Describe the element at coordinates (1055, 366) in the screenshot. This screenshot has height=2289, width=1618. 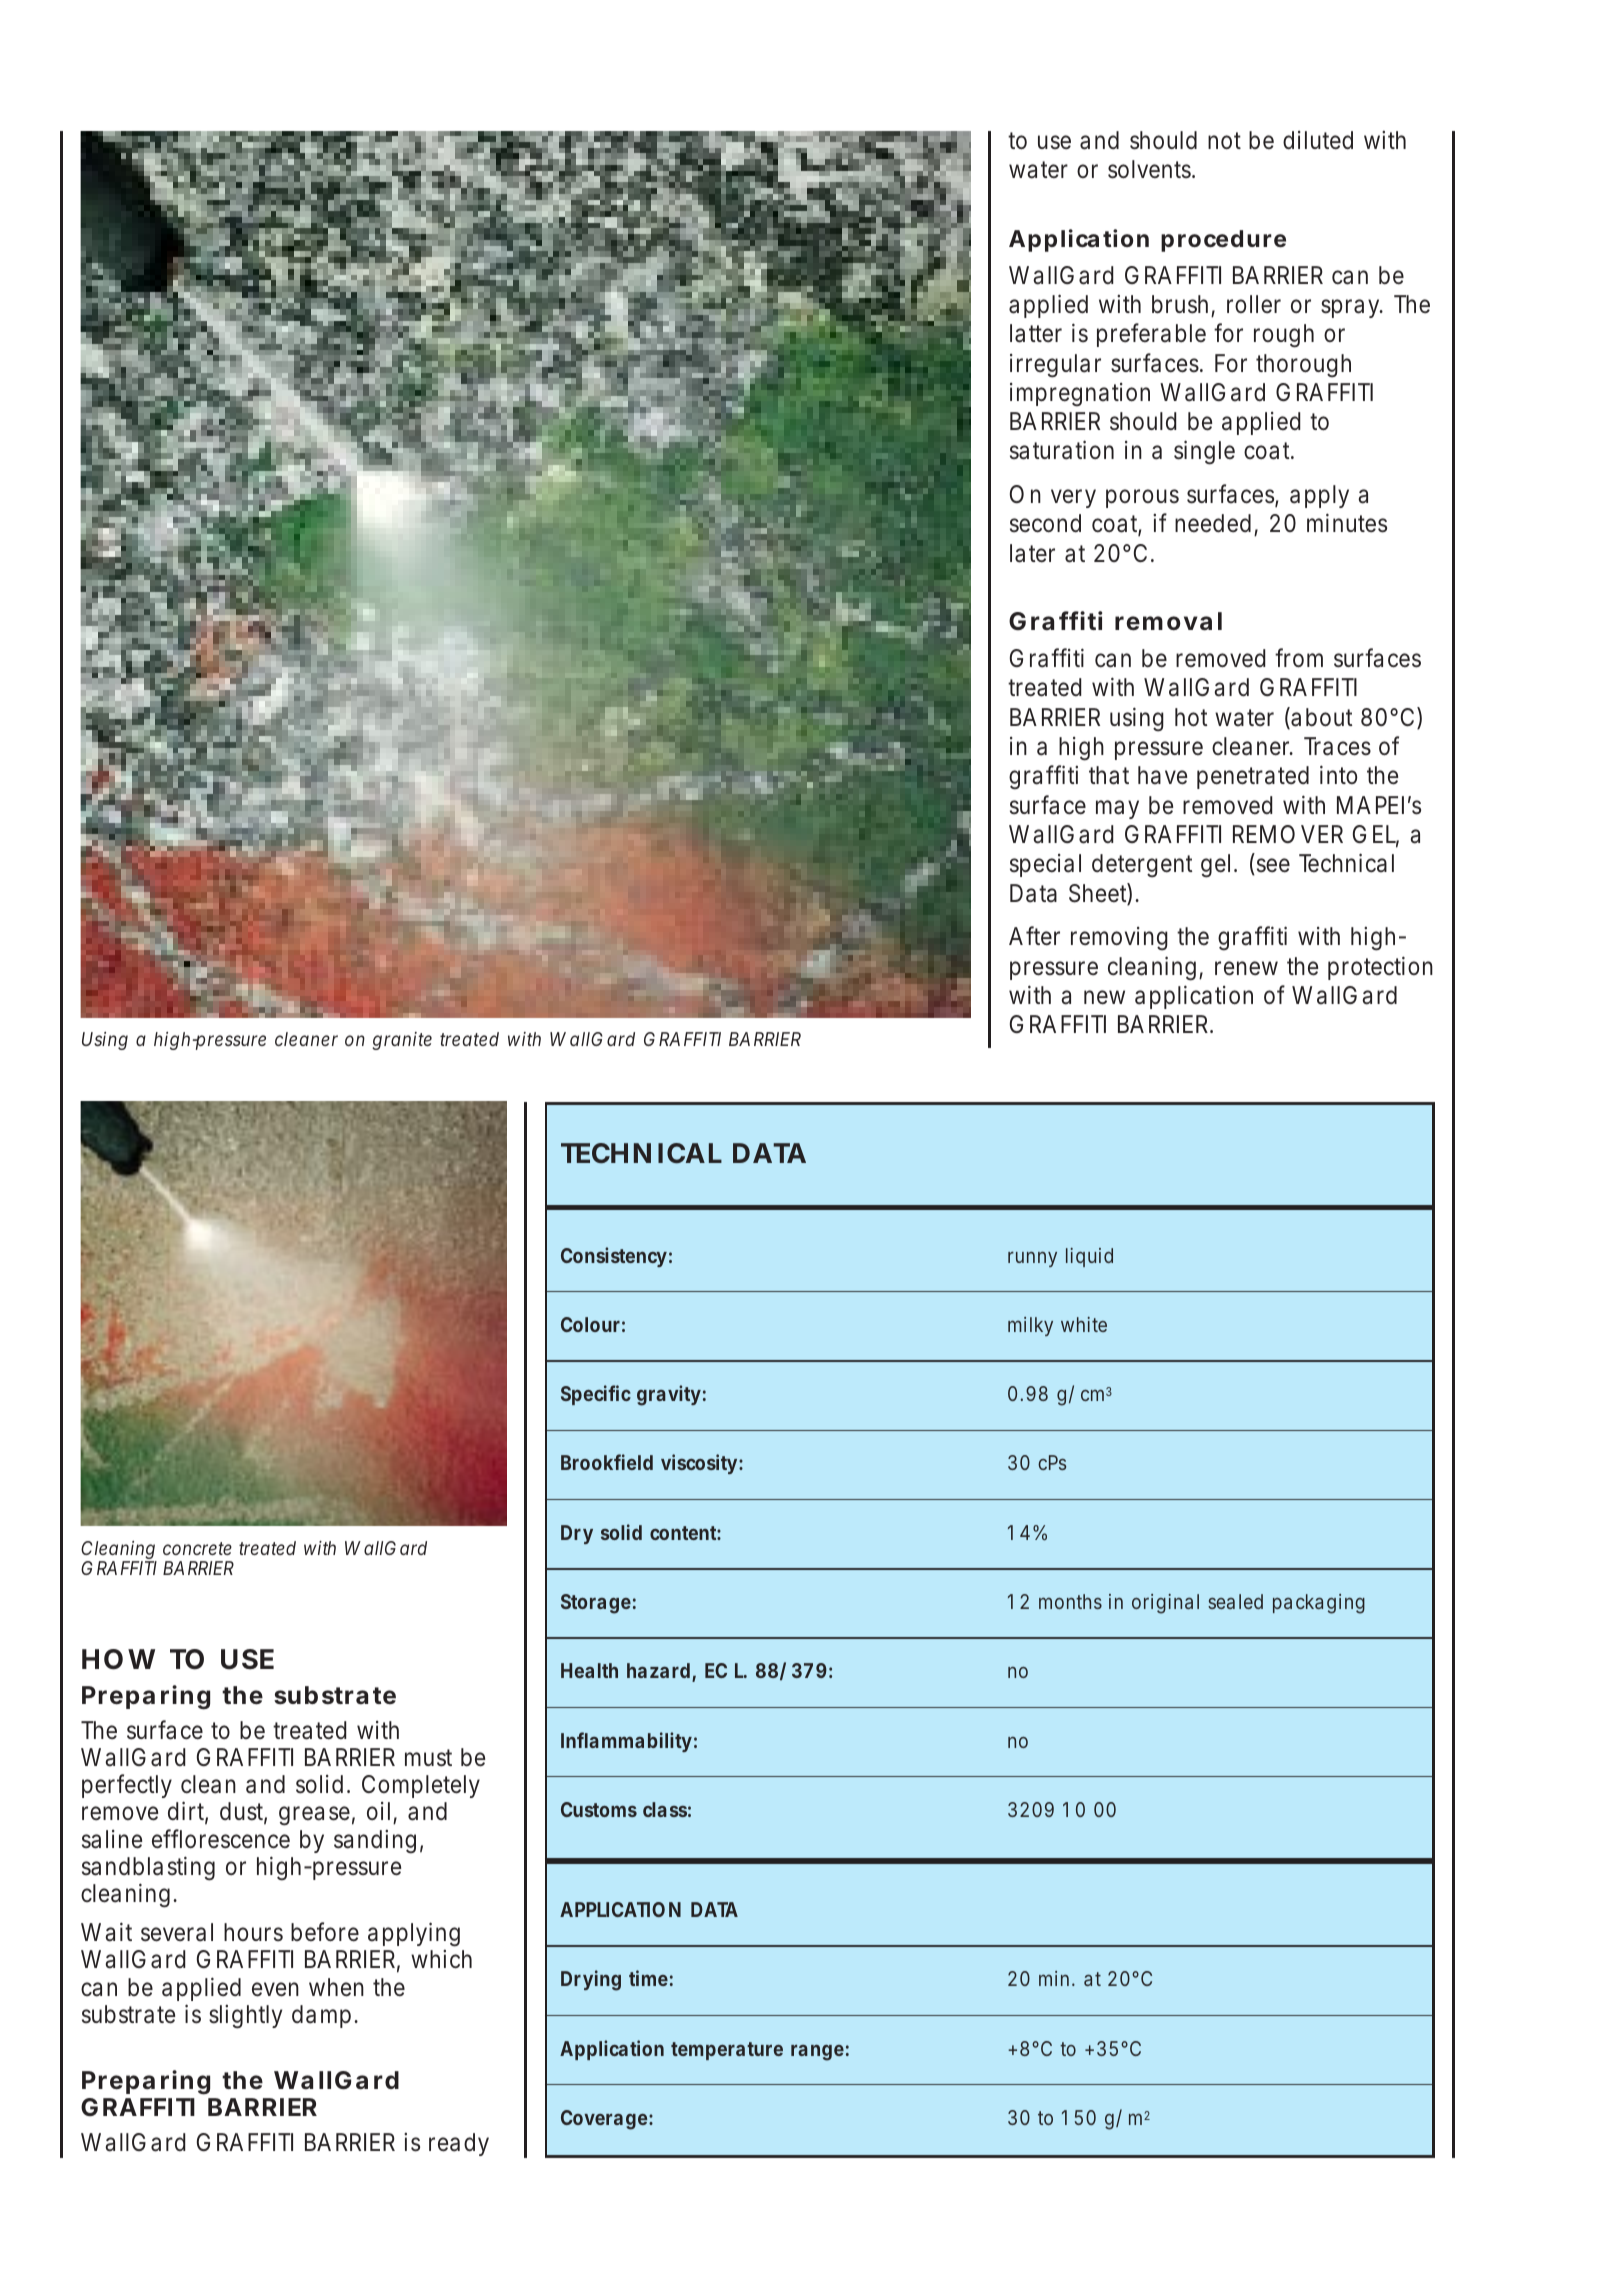
I see `irregular` at that location.
